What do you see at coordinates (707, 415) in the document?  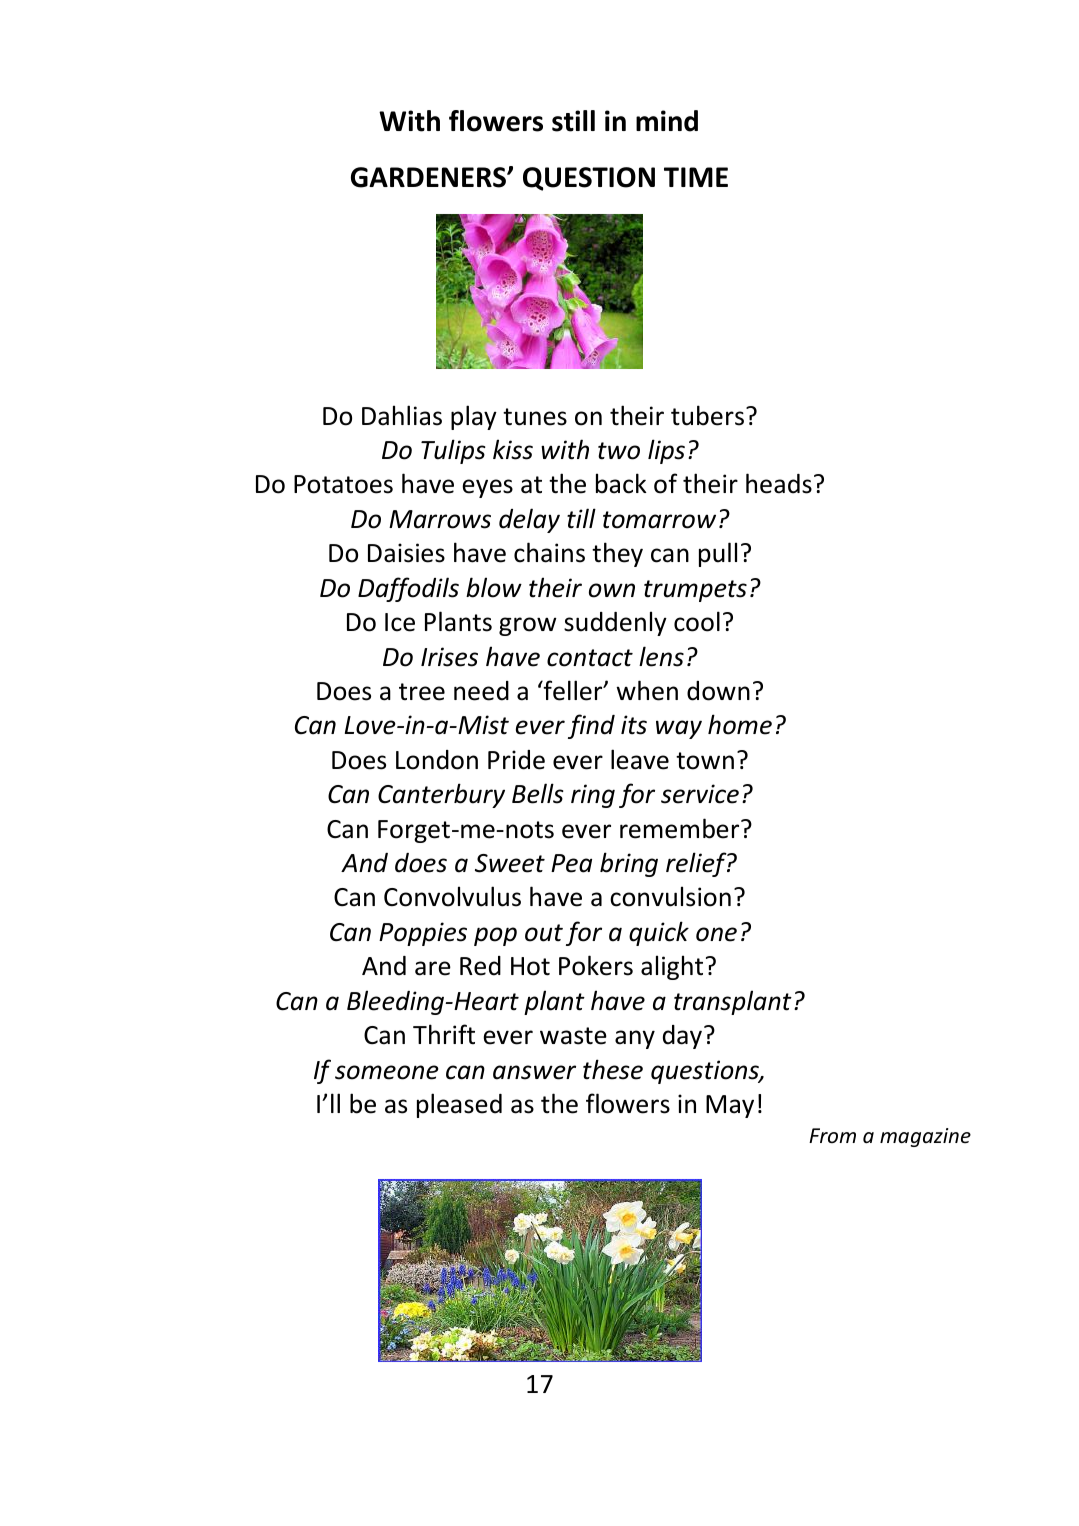 I see `tubers` at bounding box center [707, 415].
